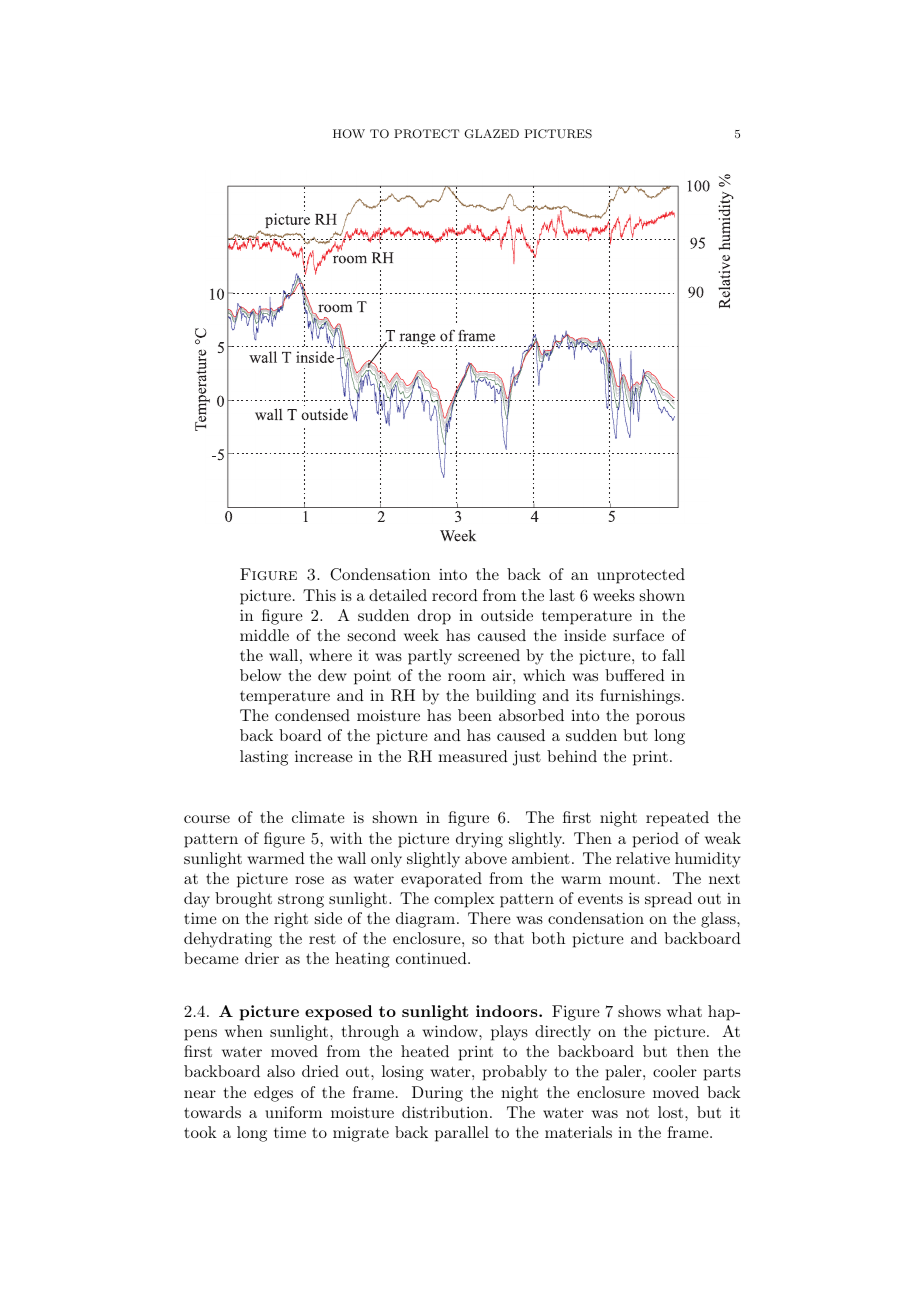  Describe the element at coordinates (455, 595) in the screenshot. I see `record` at that location.
